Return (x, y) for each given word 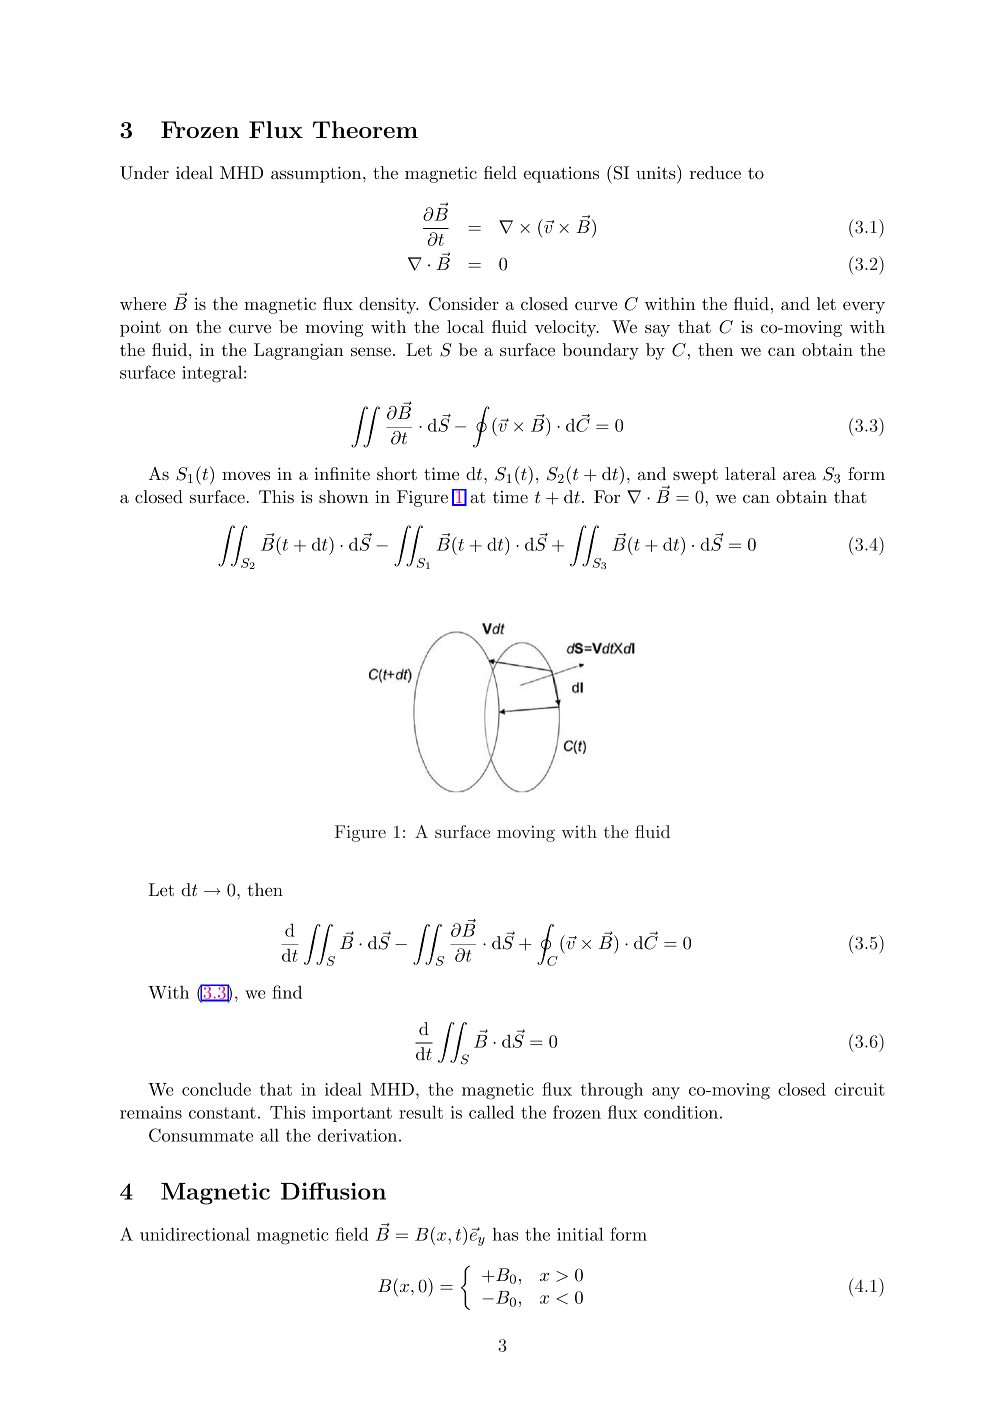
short (397, 473)
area (799, 475)
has (505, 1234)
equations (561, 175)
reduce (715, 172)
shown (344, 496)
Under (144, 173)
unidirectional (195, 1234)
